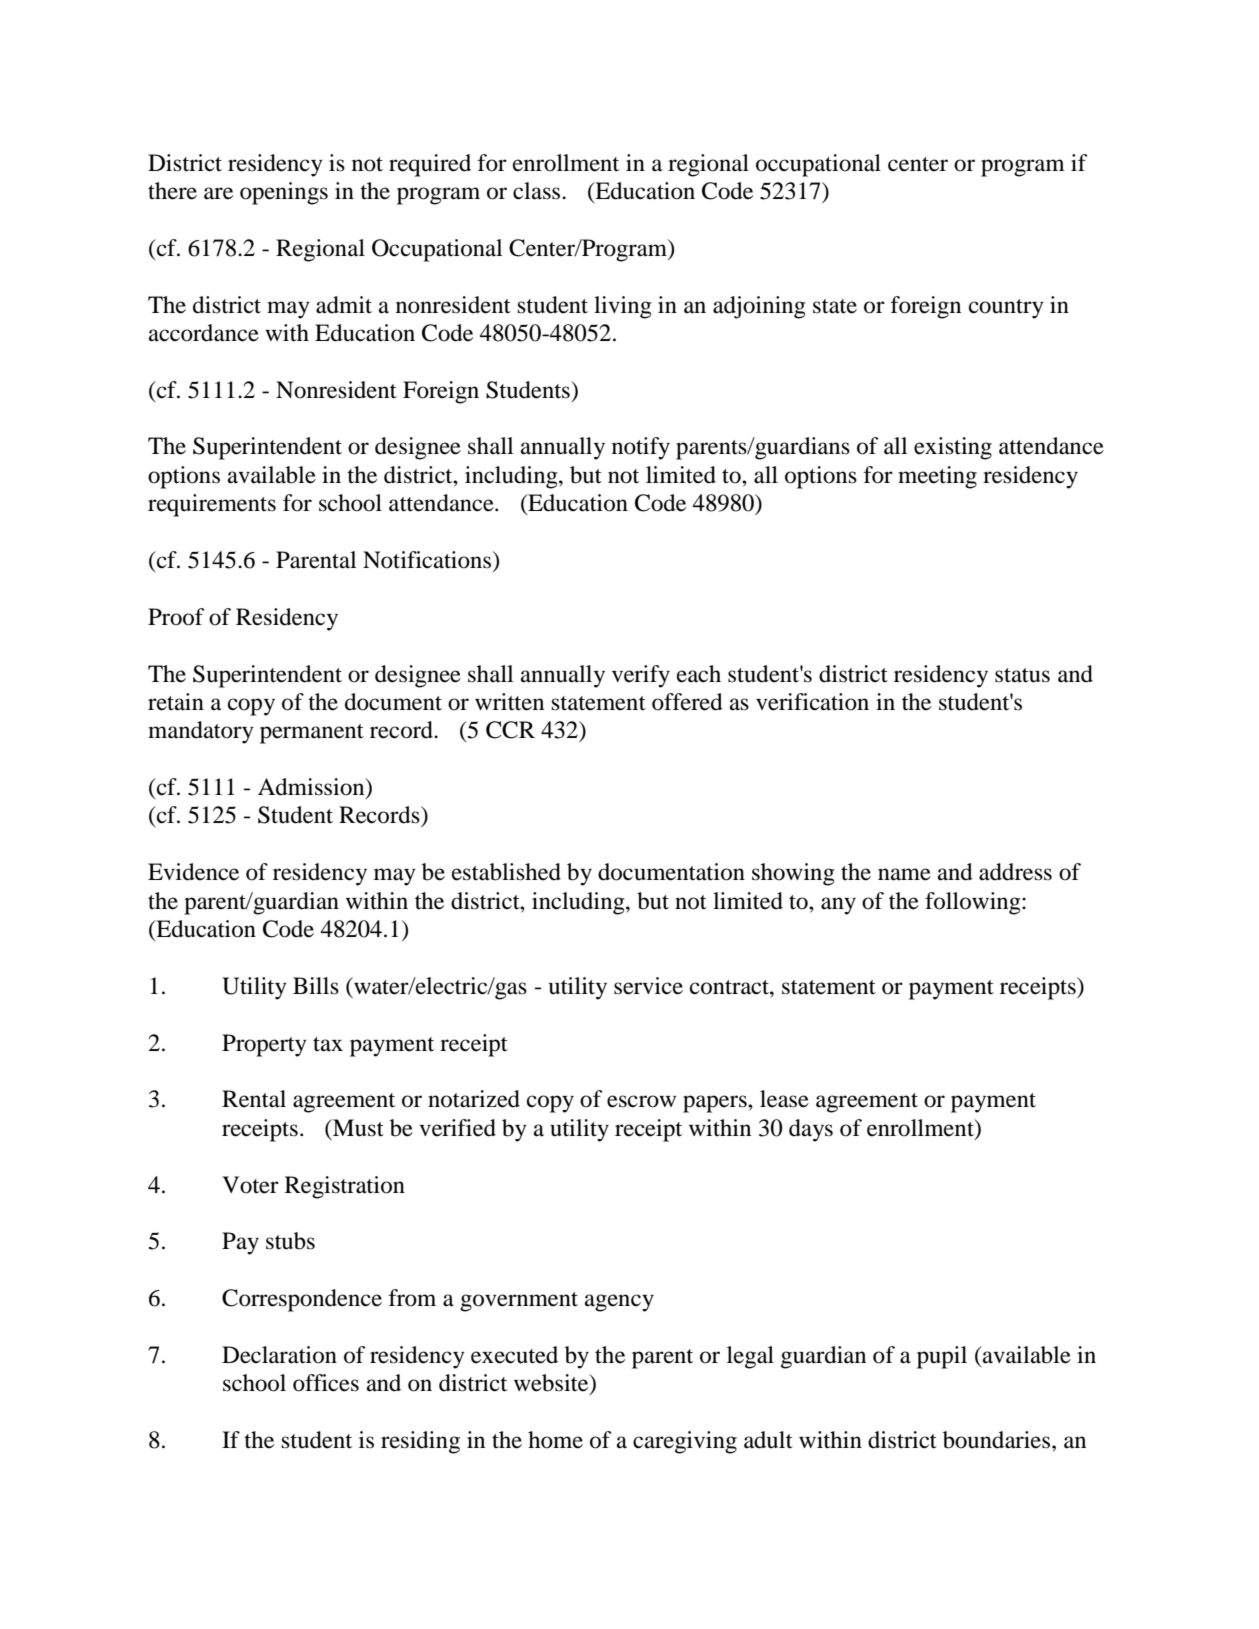  Describe the element at coordinates (942, 1357) in the page. I see `pupil` at that location.
